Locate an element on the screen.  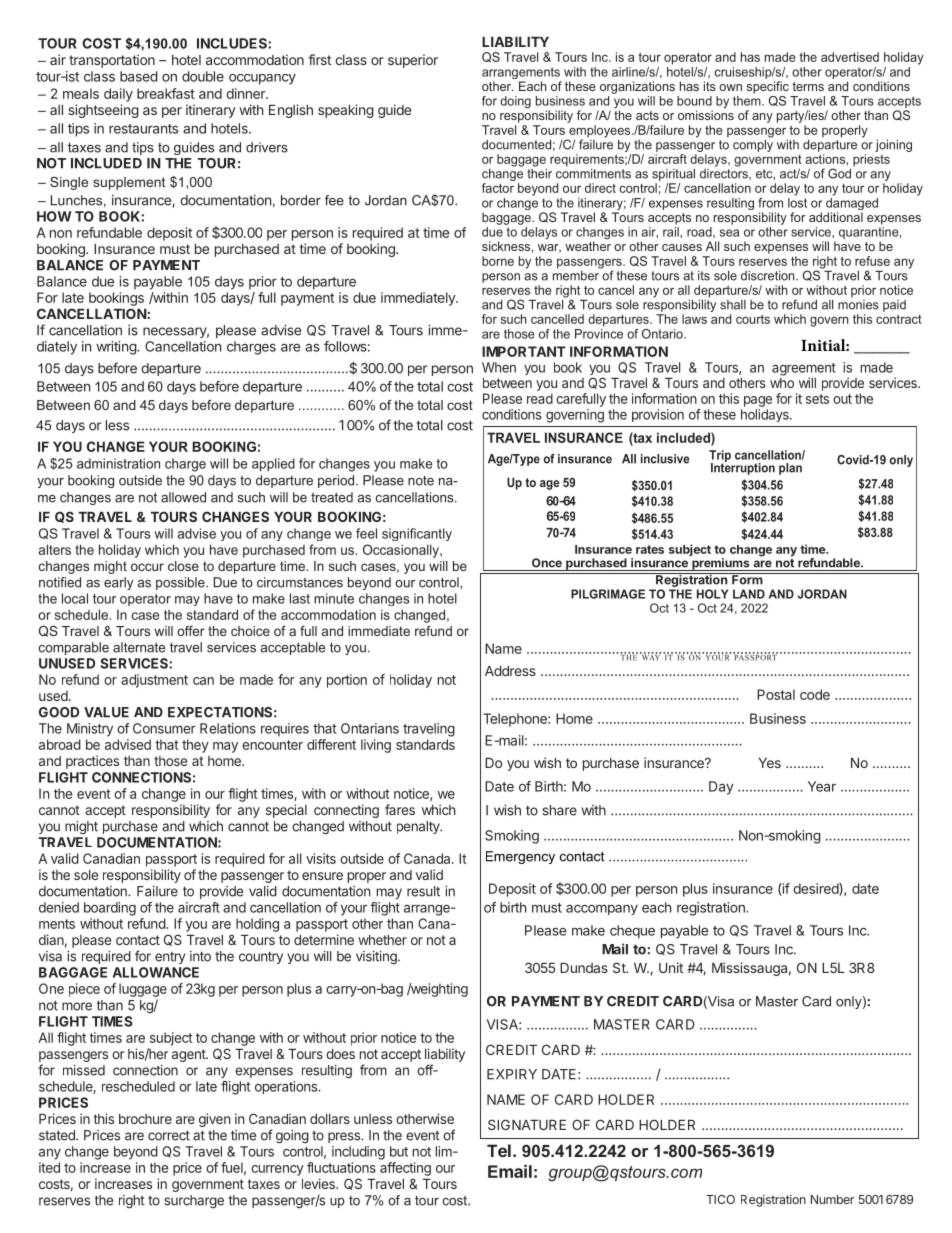
note is located at coordinates (421, 481).
